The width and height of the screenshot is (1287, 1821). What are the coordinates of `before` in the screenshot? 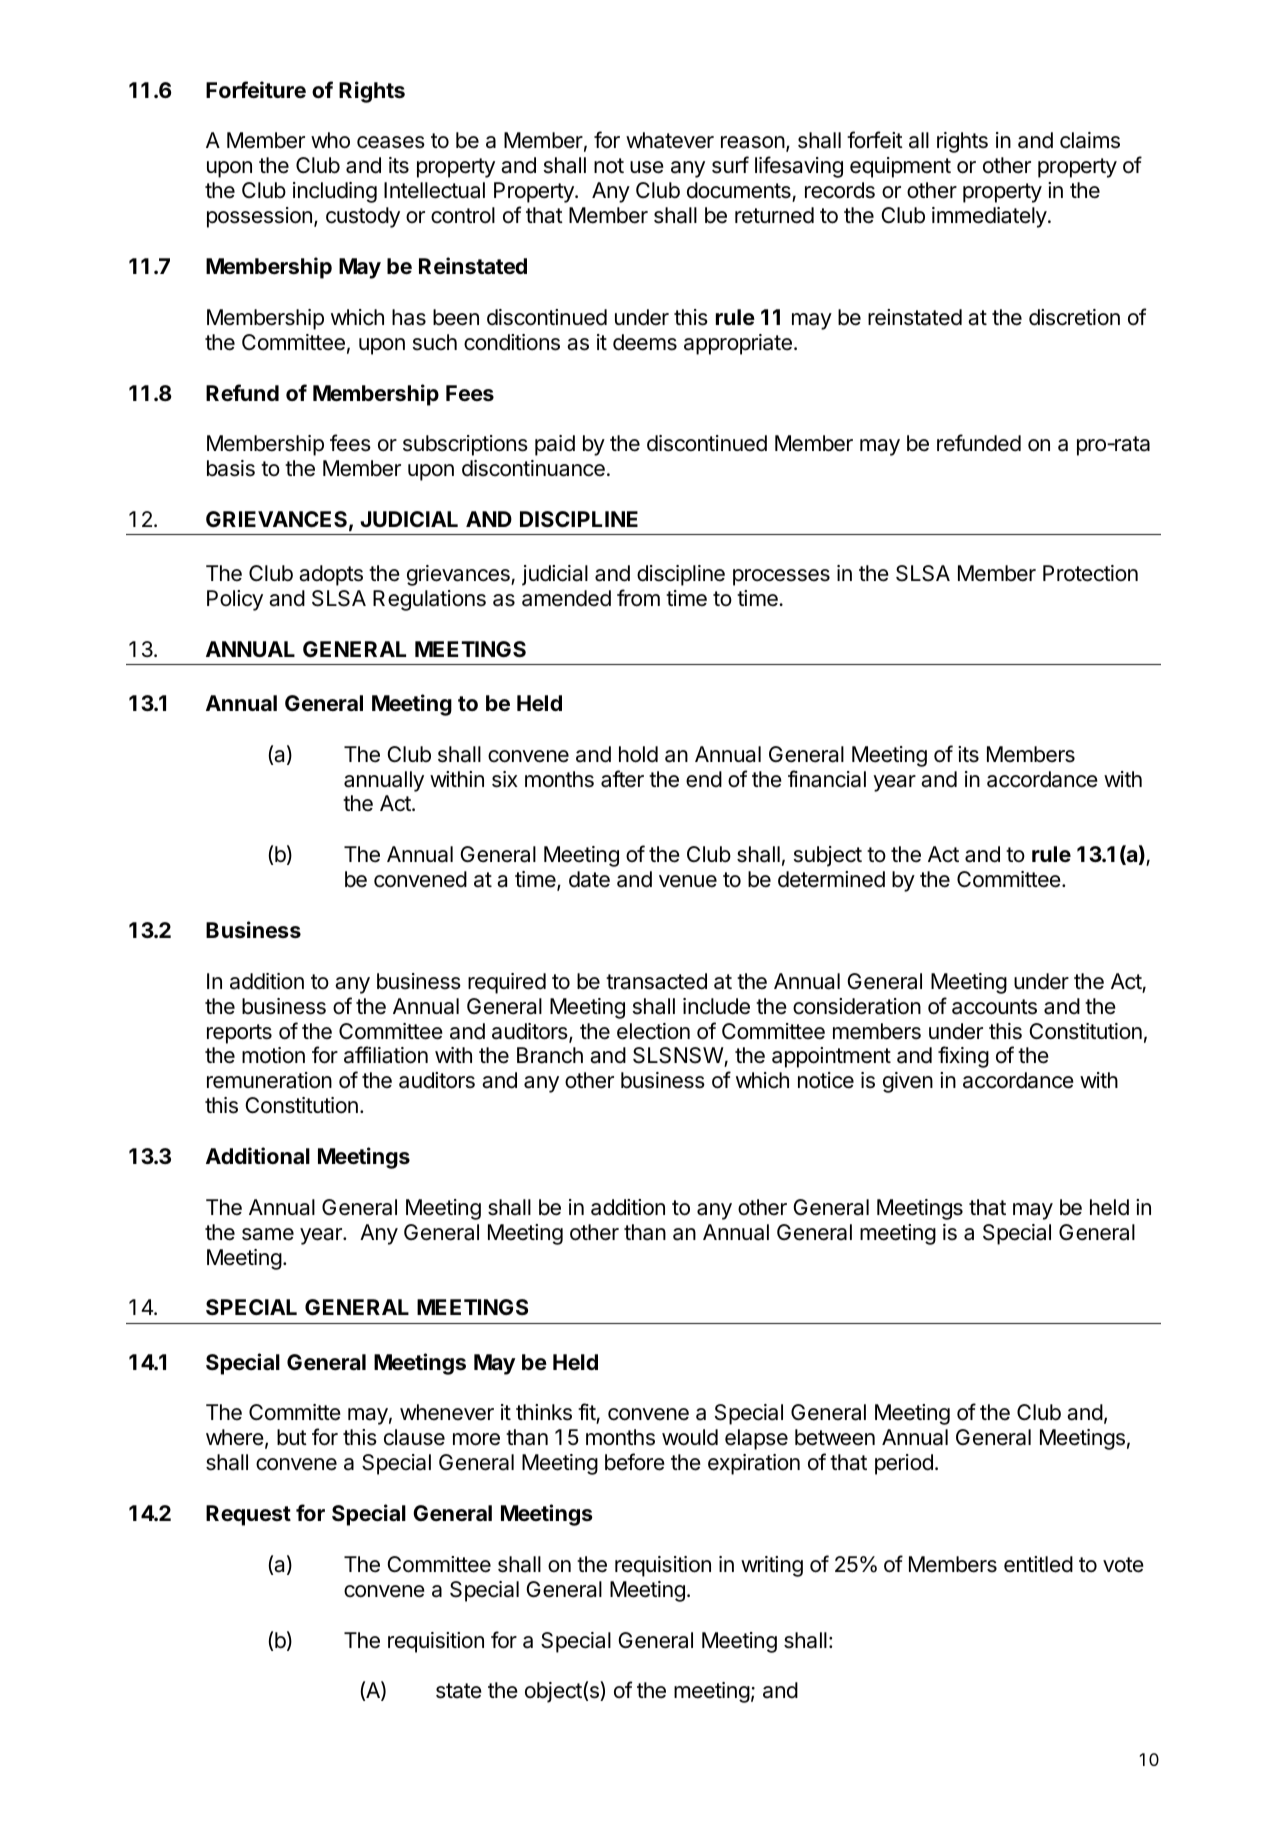 It's located at (635, 1462).
